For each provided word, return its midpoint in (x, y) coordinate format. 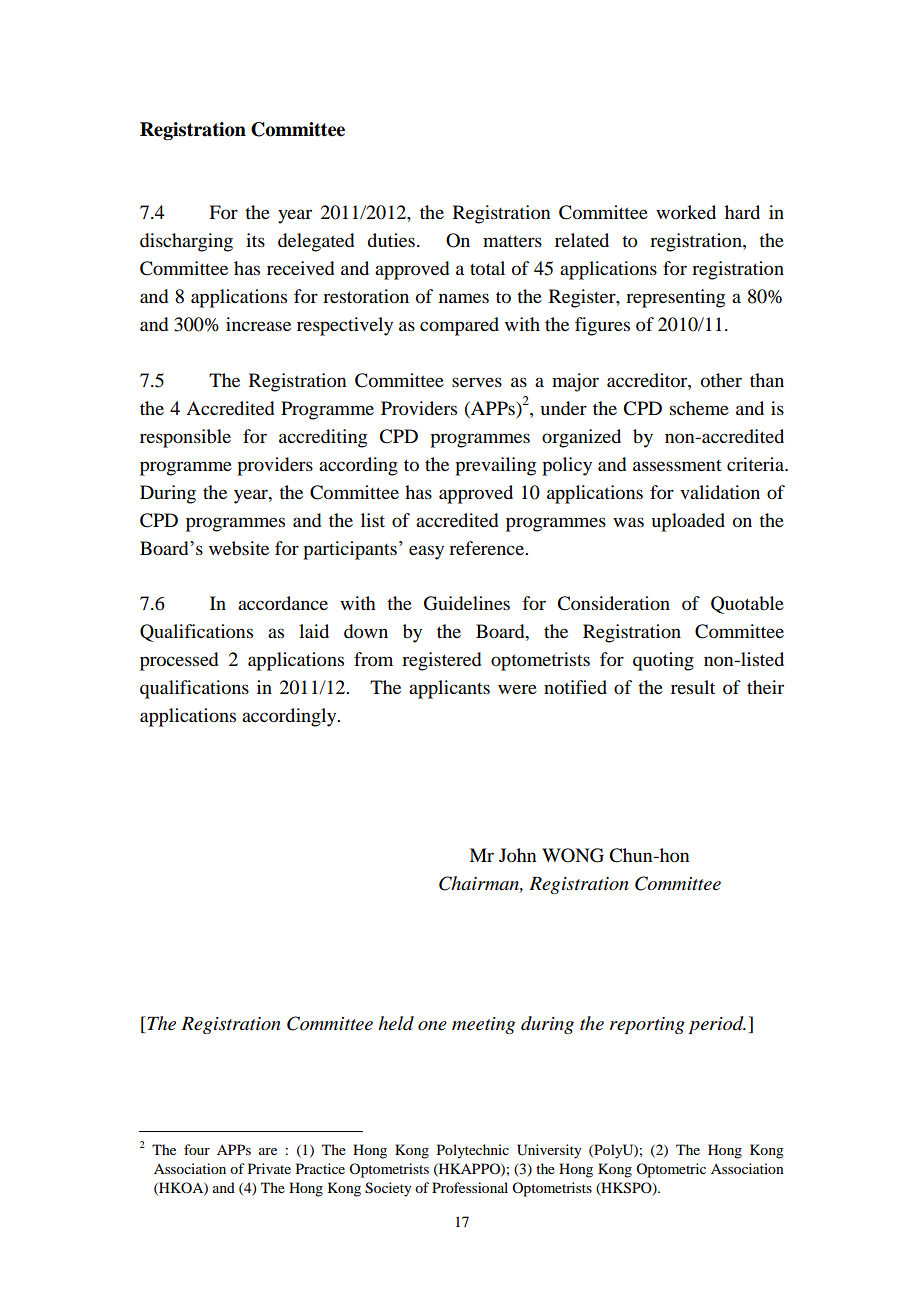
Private (269, 1168)
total (487, 268)
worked (686, 212)
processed (179, 661)
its (255, 240)
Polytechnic (473, 1151)
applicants (449, 689)
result (693, 687)
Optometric (671, 1170)
